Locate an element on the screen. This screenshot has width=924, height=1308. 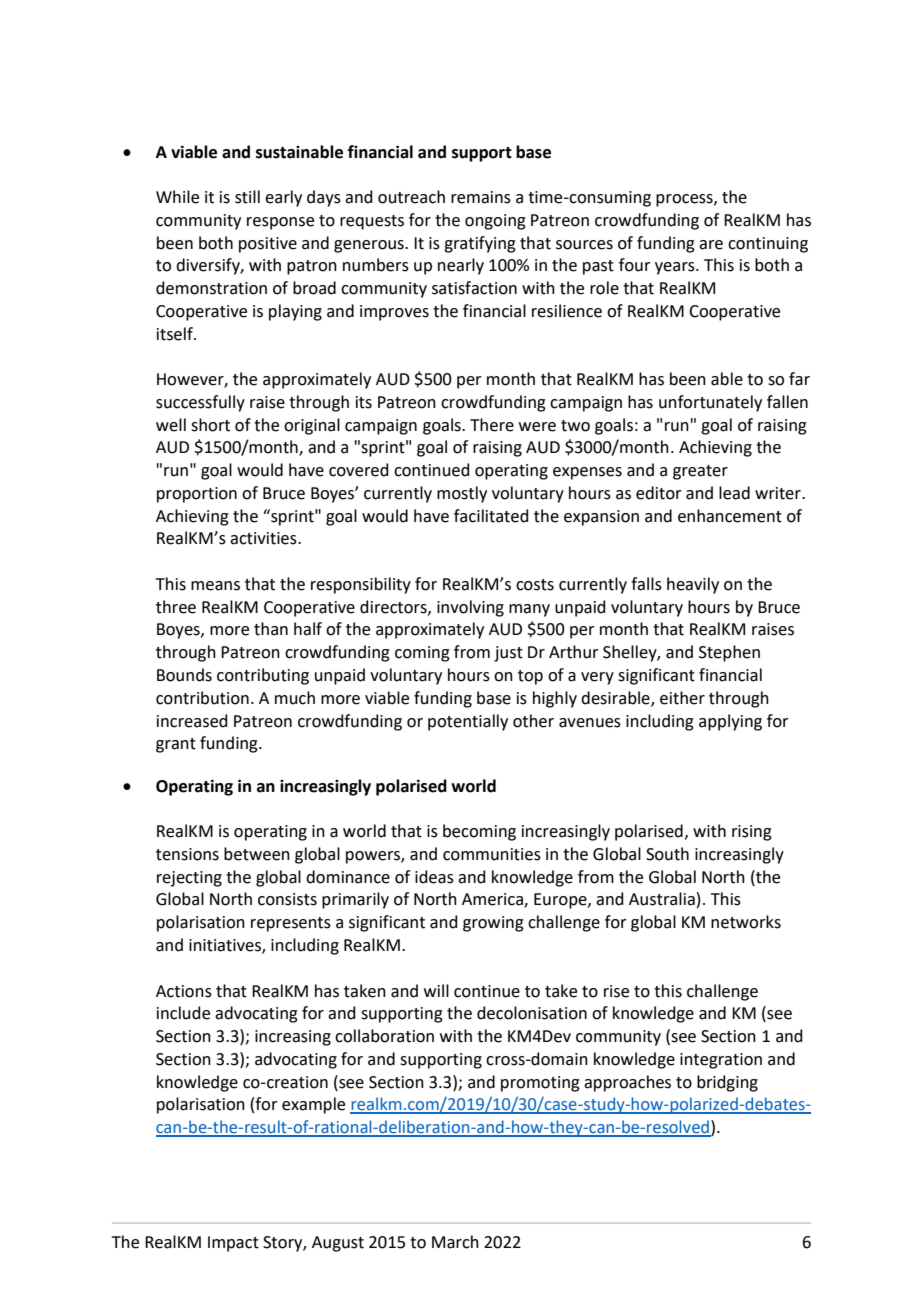
Impact is located at coordinates (233, 1244).
